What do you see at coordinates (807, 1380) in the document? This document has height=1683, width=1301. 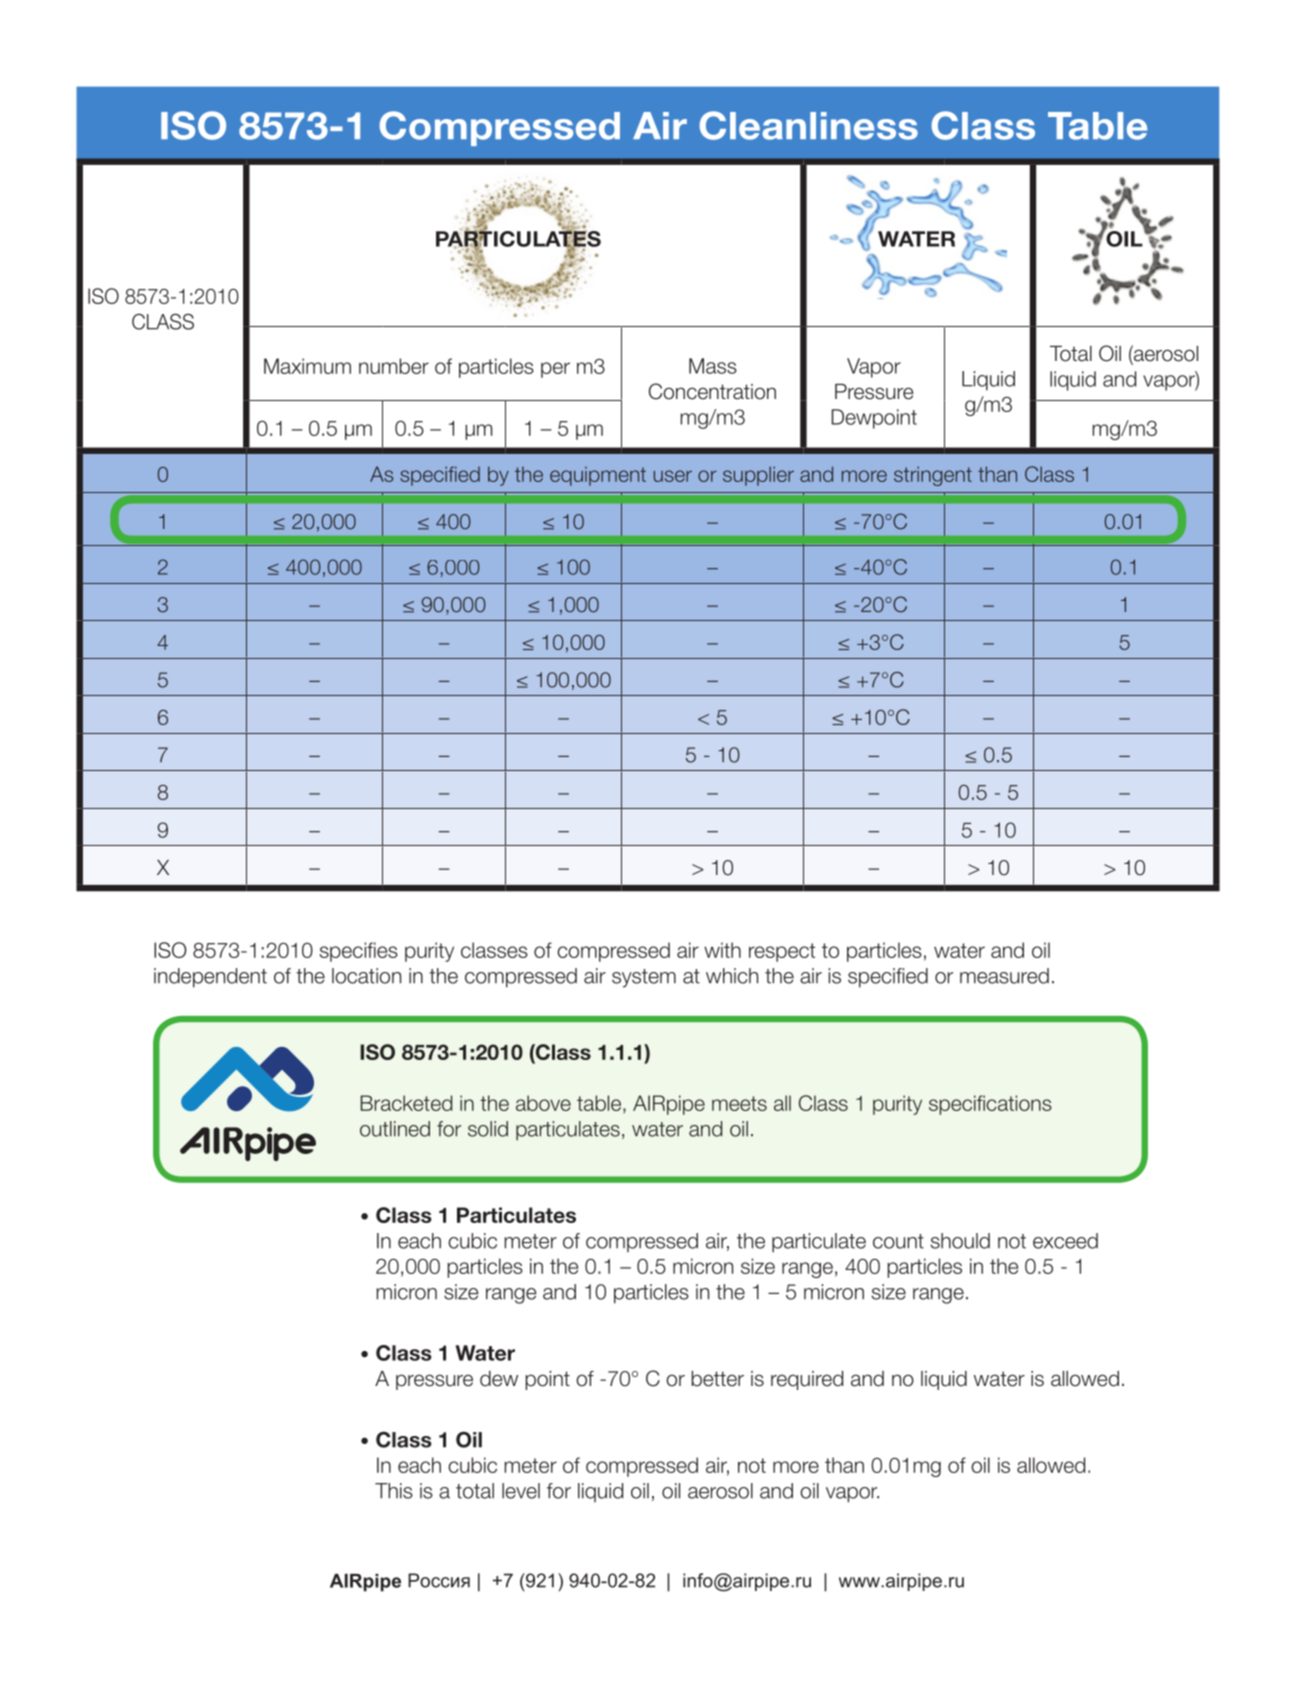 I see `required` at bounding box center [807, 1380].
